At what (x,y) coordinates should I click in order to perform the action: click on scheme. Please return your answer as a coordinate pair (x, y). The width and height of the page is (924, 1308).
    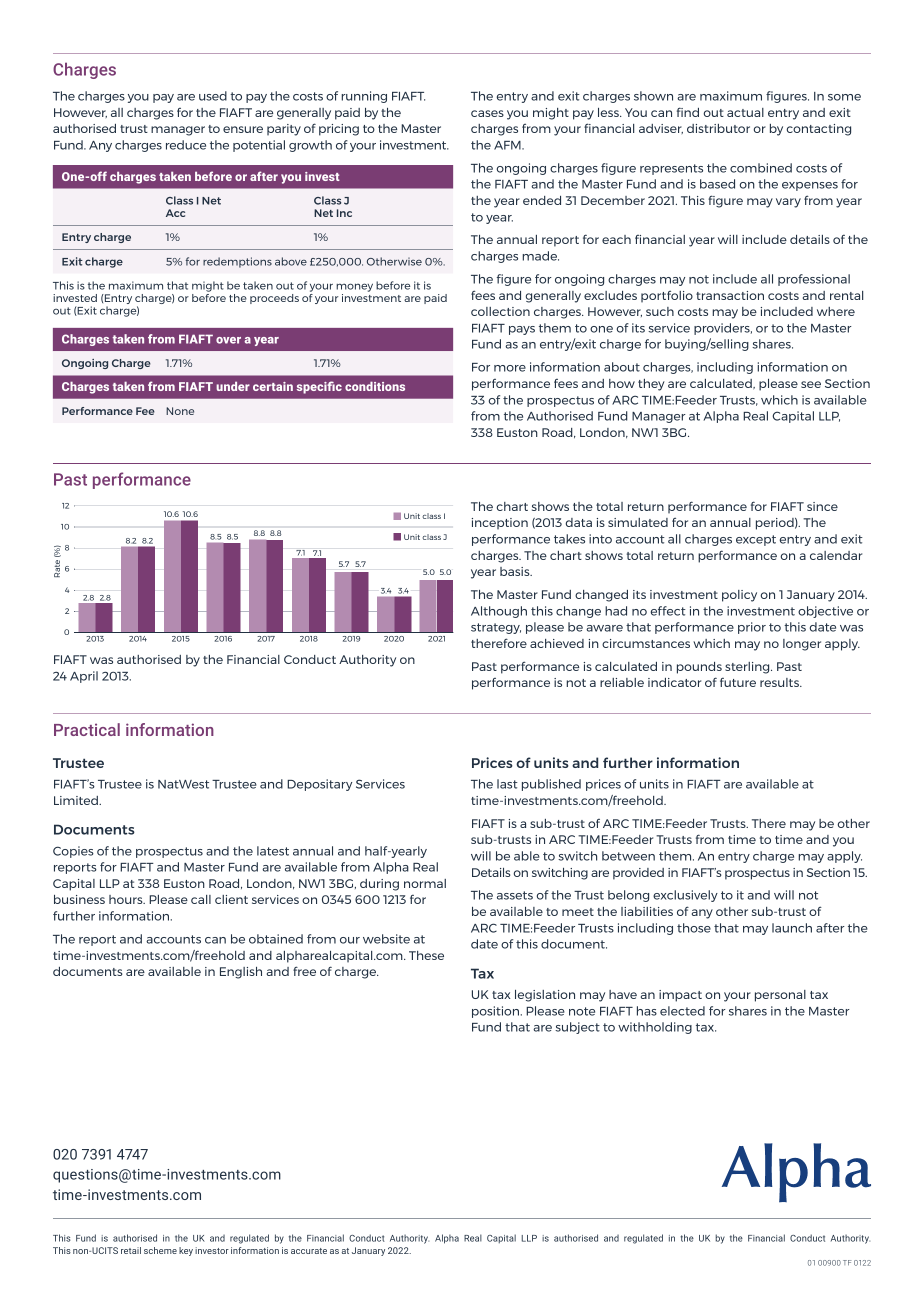
    Looking at the image, I should click on (160, 1250).
